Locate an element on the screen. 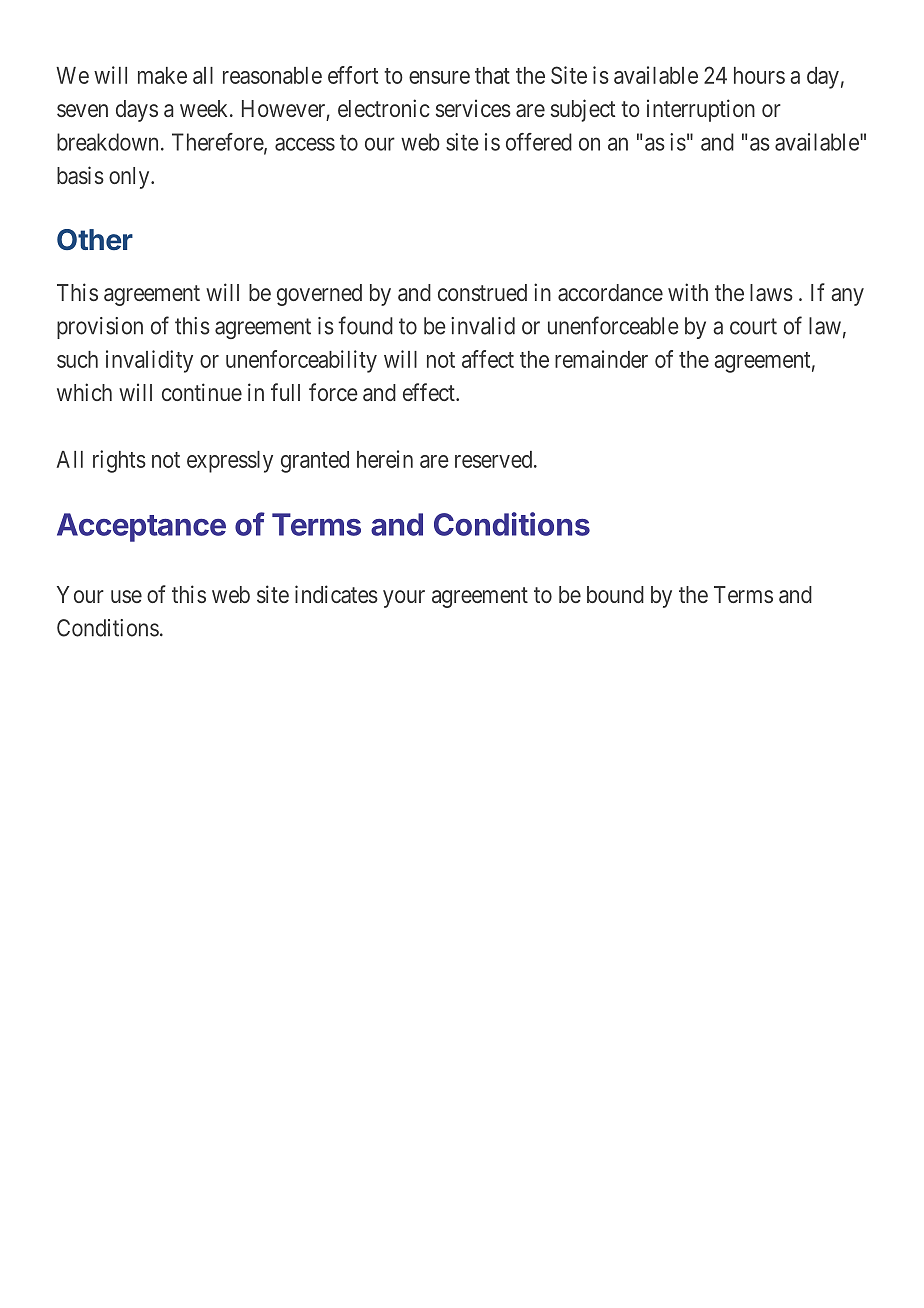 This screenshot has width=924, height=1308. Other is located at coordinates (95, 239).
